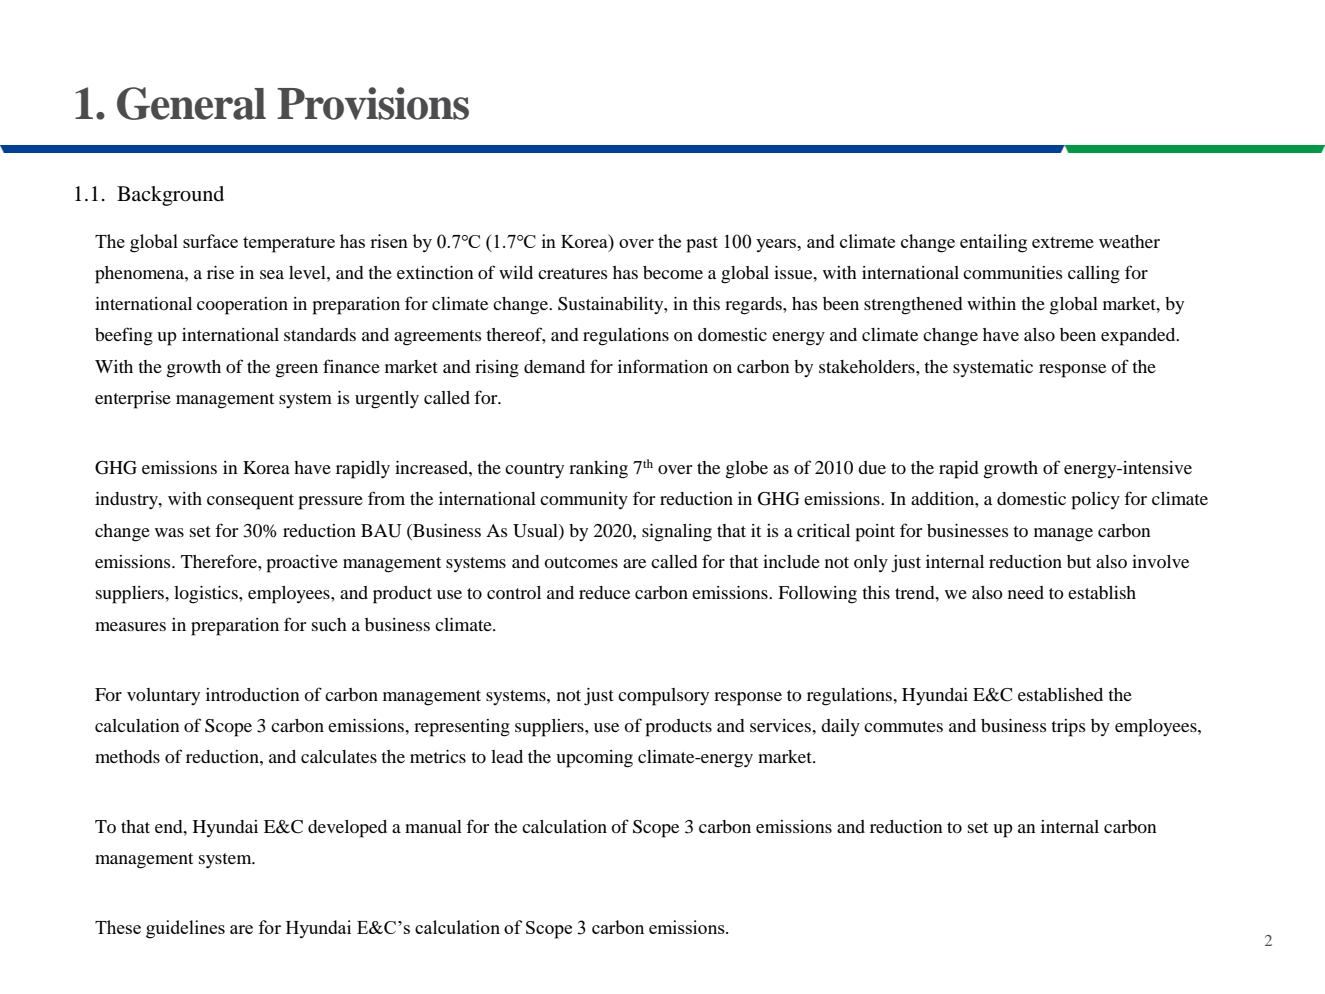  I want to click on policy, so click(1095, 501).
